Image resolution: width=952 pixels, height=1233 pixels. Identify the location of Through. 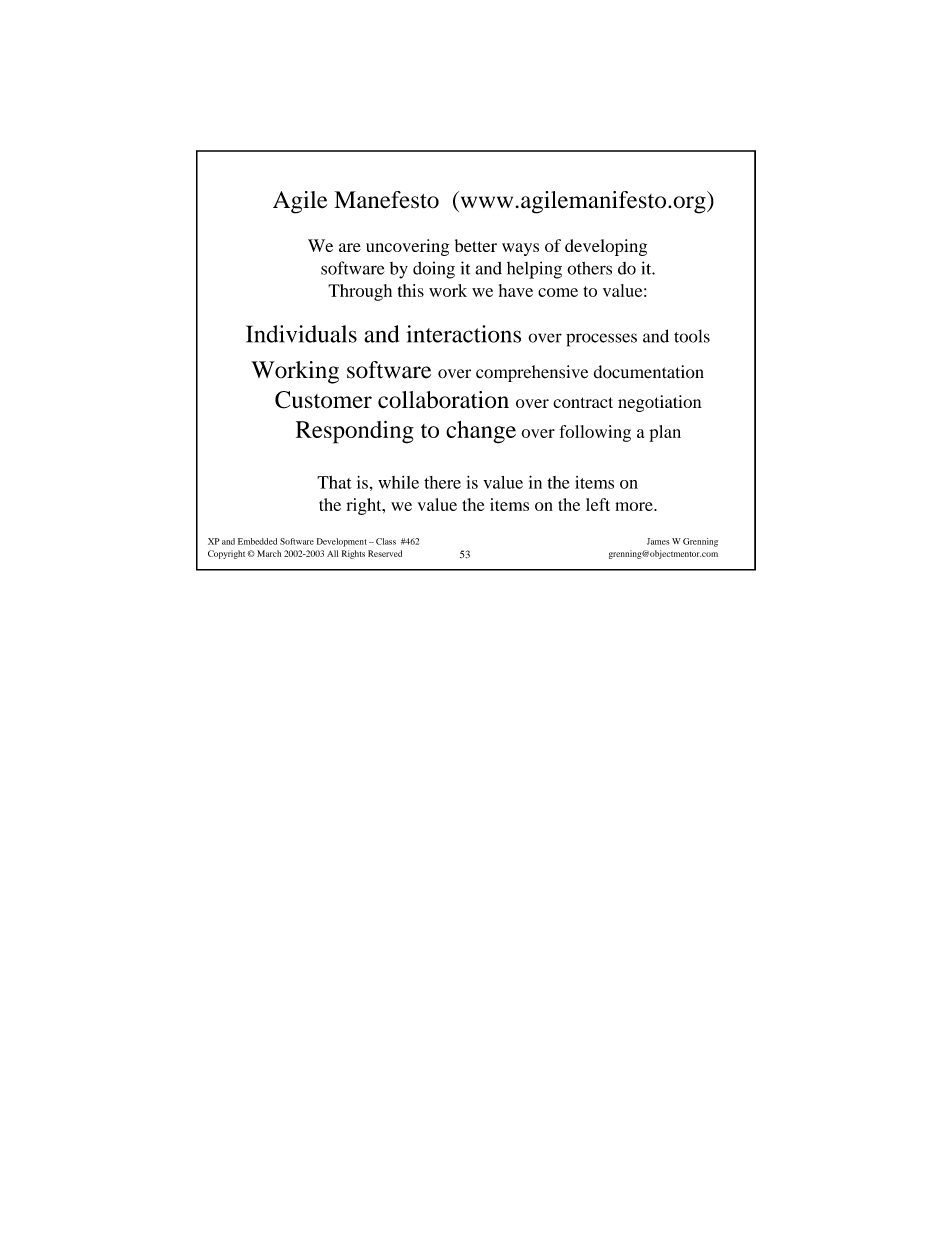
(360, 292).
